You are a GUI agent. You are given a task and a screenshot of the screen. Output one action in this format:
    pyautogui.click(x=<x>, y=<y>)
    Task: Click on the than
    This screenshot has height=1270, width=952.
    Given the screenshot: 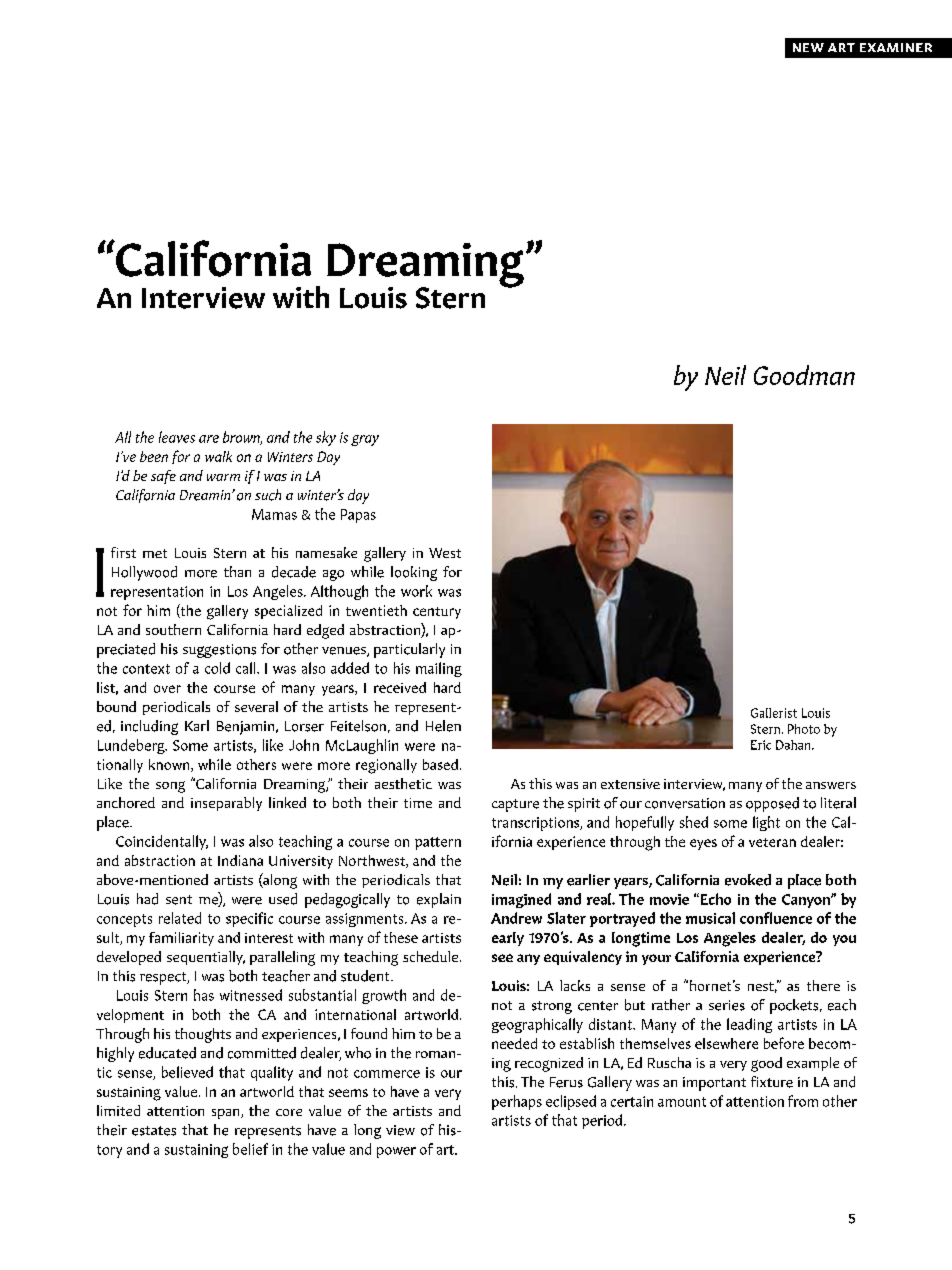 What is the action you would take?
    pyautogui.click(x=237, y=571)
